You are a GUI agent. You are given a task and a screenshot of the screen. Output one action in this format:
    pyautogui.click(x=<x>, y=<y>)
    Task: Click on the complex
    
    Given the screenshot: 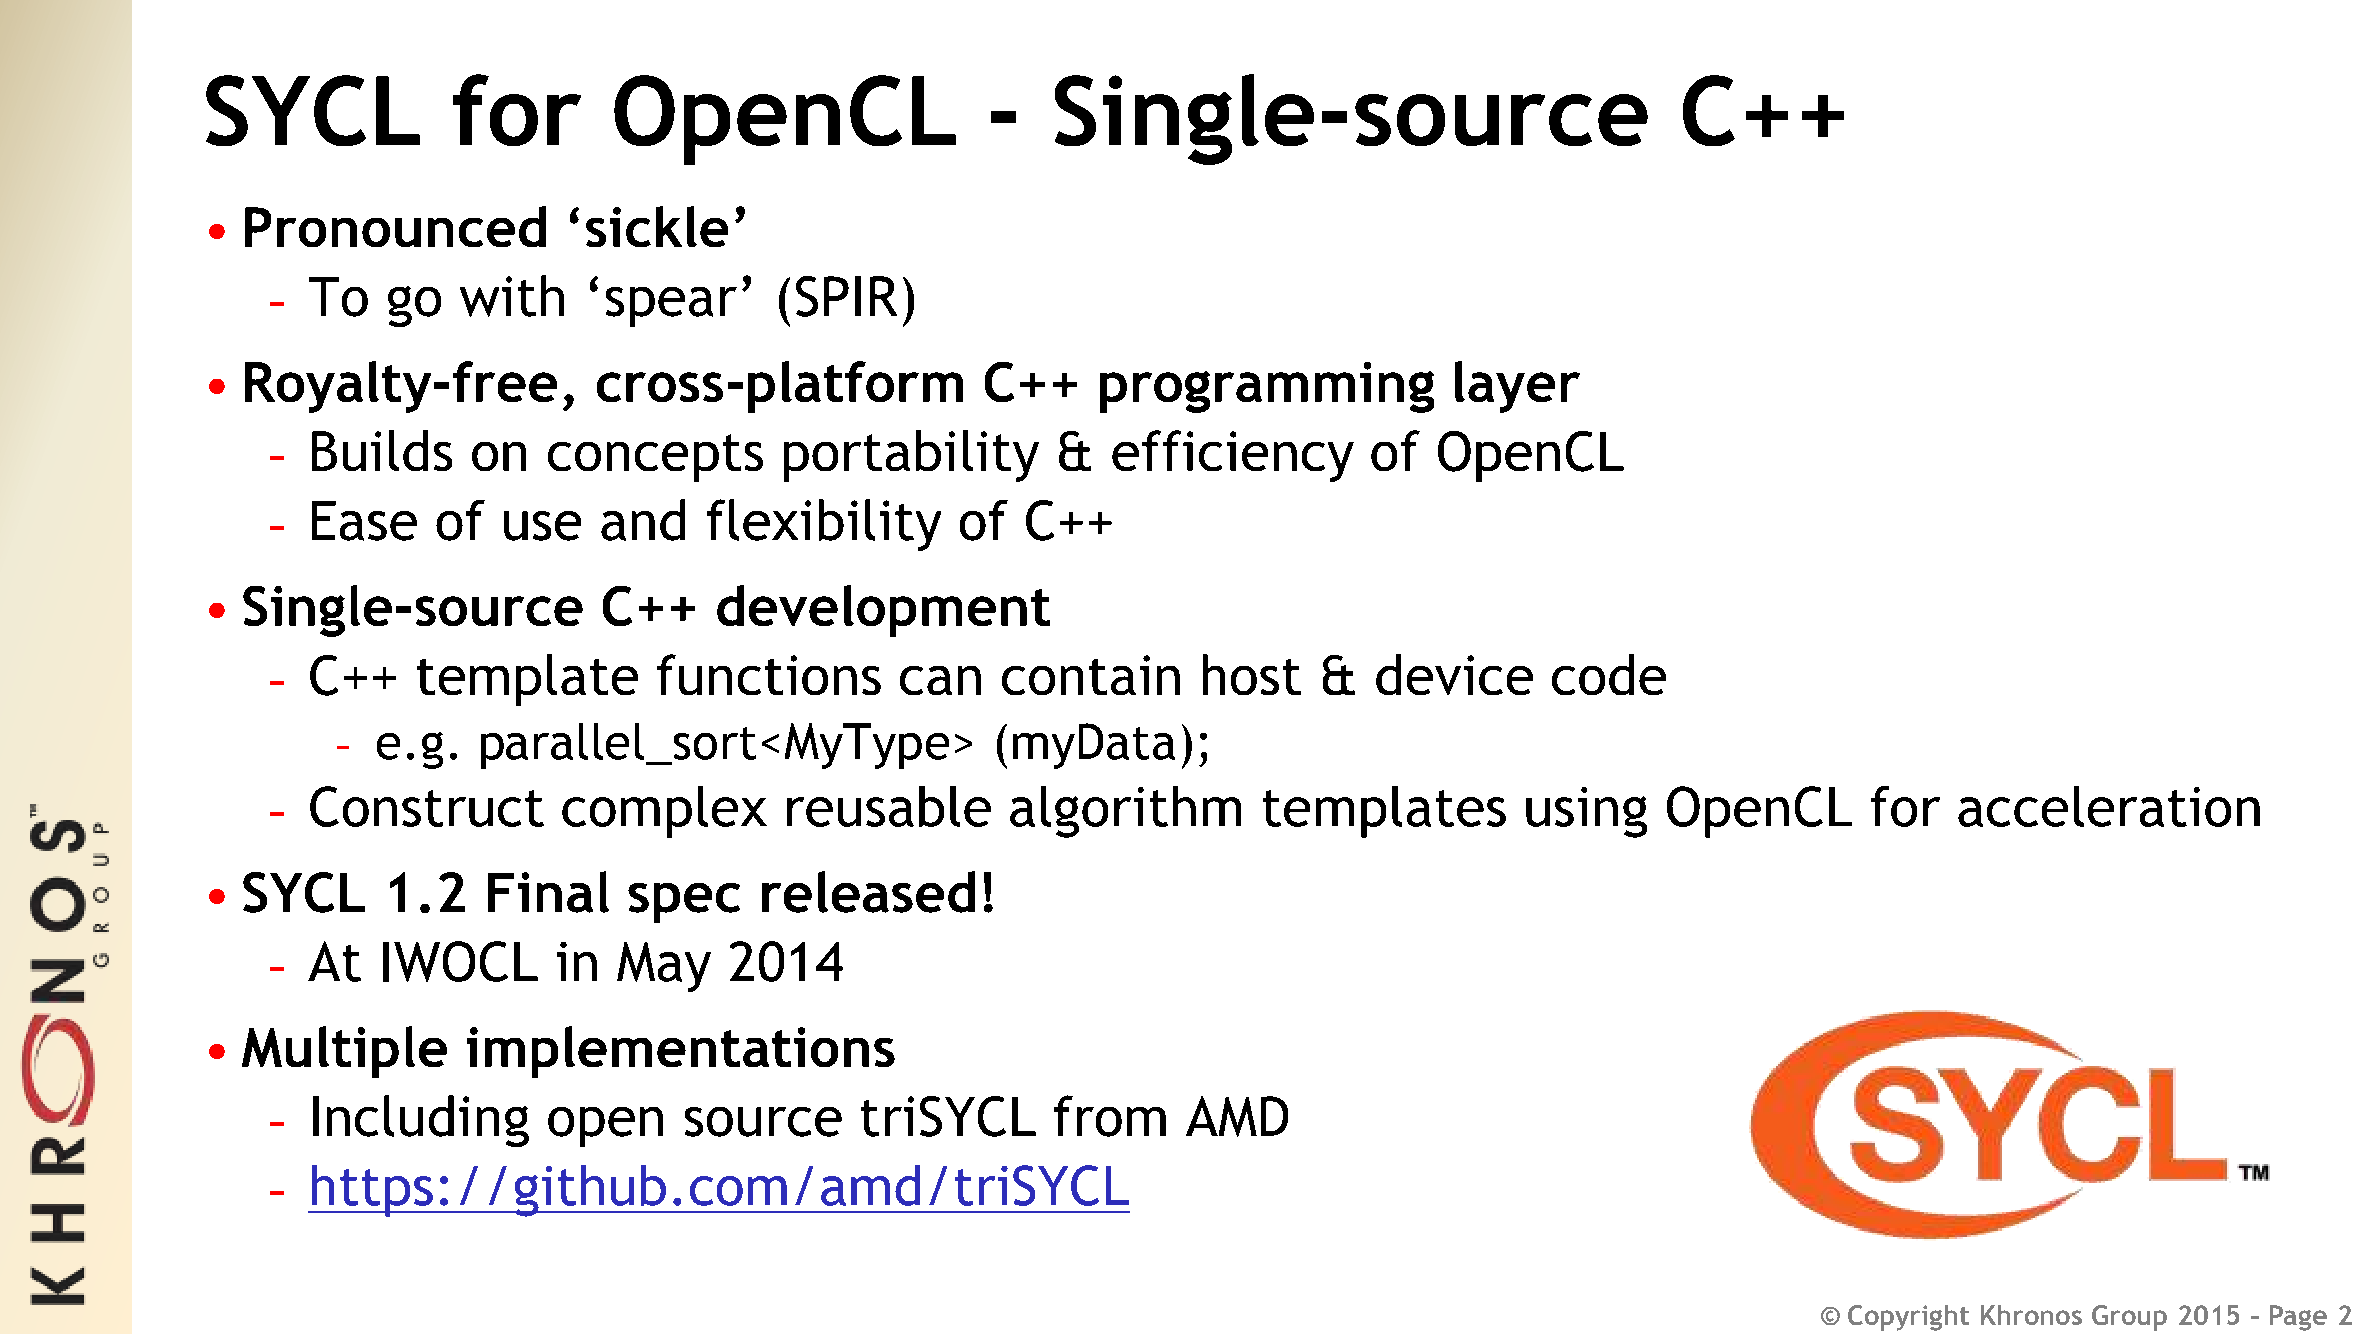 What is the action you would take?
    pyautogui.click(x=664, y=812)
